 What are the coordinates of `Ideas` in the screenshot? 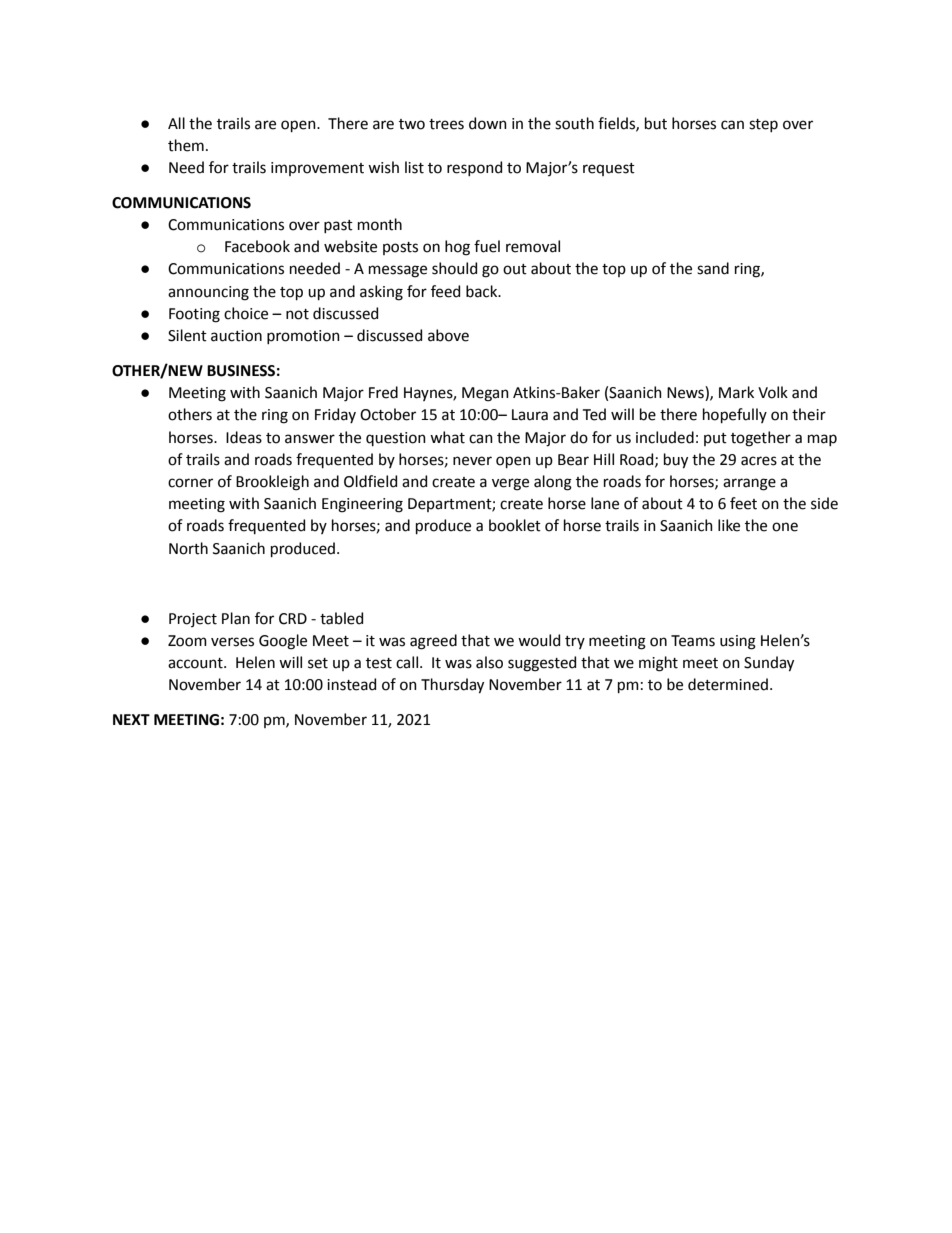 It's located at (244, 437).
